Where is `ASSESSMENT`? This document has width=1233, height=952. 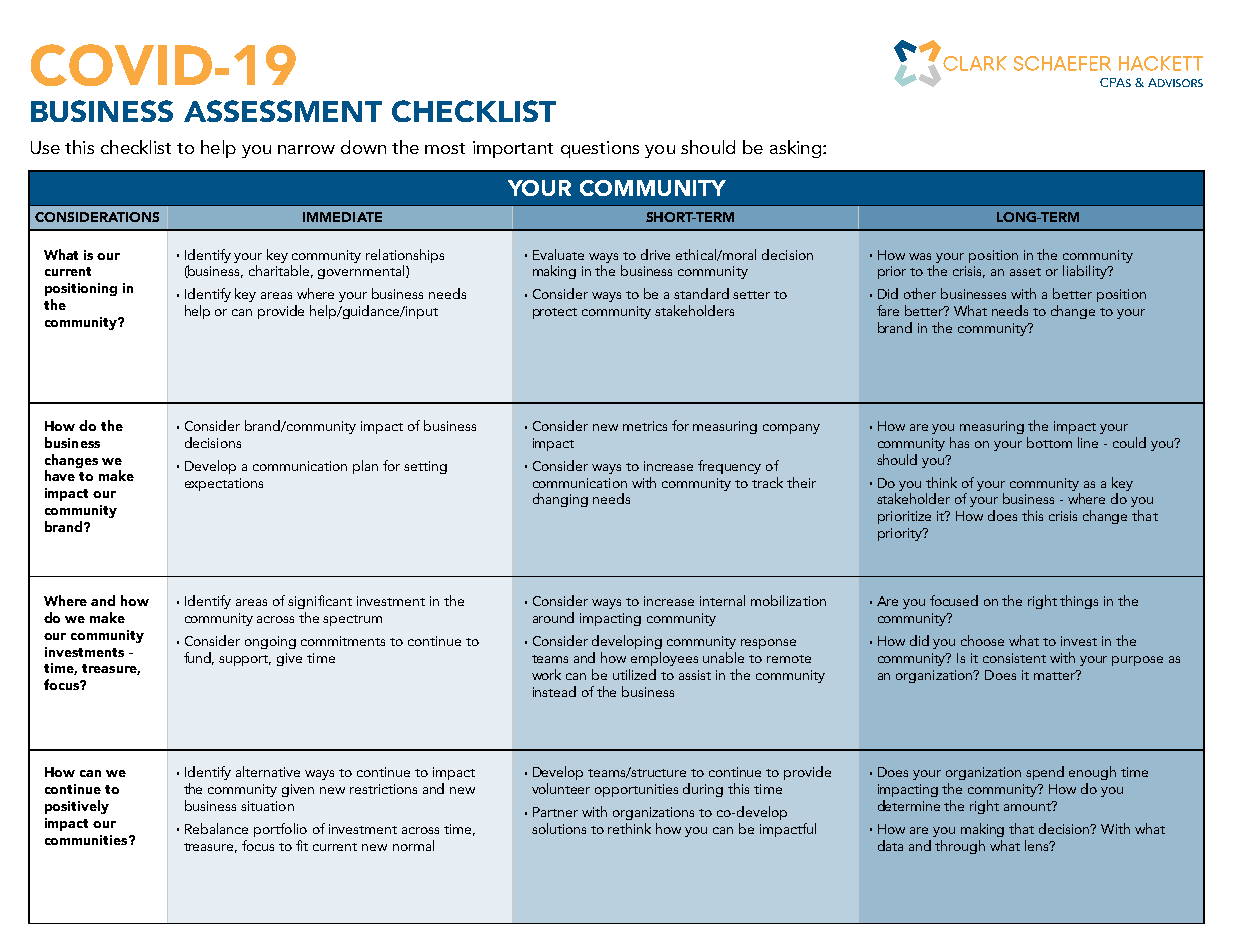 ASSESSMENT is located at coordinates (283, 111).
